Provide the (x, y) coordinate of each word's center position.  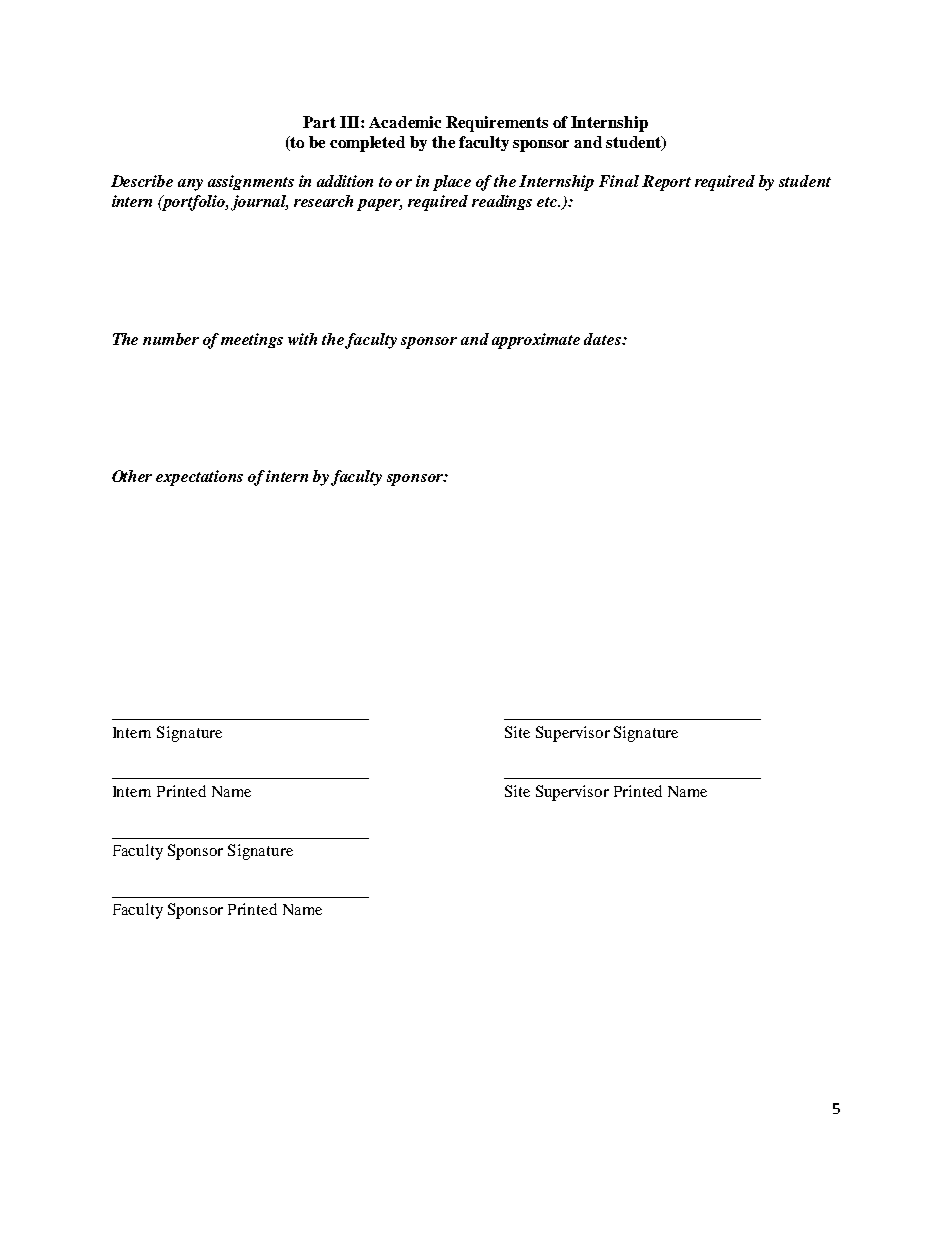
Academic (405, 122)
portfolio (194, 203)
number (171, 339)
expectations (199, 478)
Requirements (497, 124)
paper (379, 205)
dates (603, 339)
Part (319, 122)
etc (548, 202)
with (302, 339)
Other (132, 476)
